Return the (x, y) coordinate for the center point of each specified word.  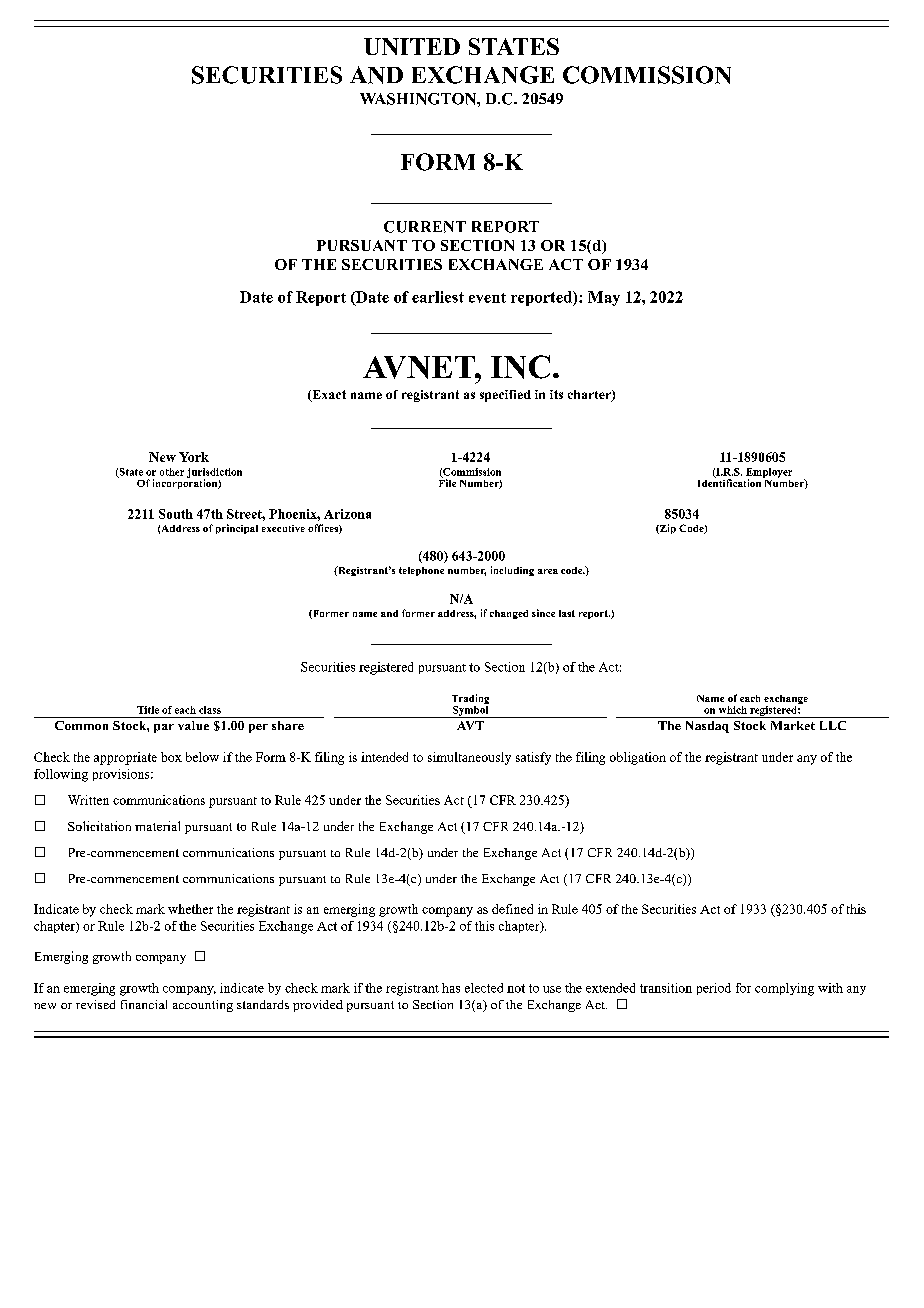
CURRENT (425, 227)
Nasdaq (707, 727)
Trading (470, 700)
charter (590, 396)
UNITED (412, 46)
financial (144, 1004)
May (604, 298)
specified (505, 396)
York (194, 457)
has (451, 988)
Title (148, 710)
